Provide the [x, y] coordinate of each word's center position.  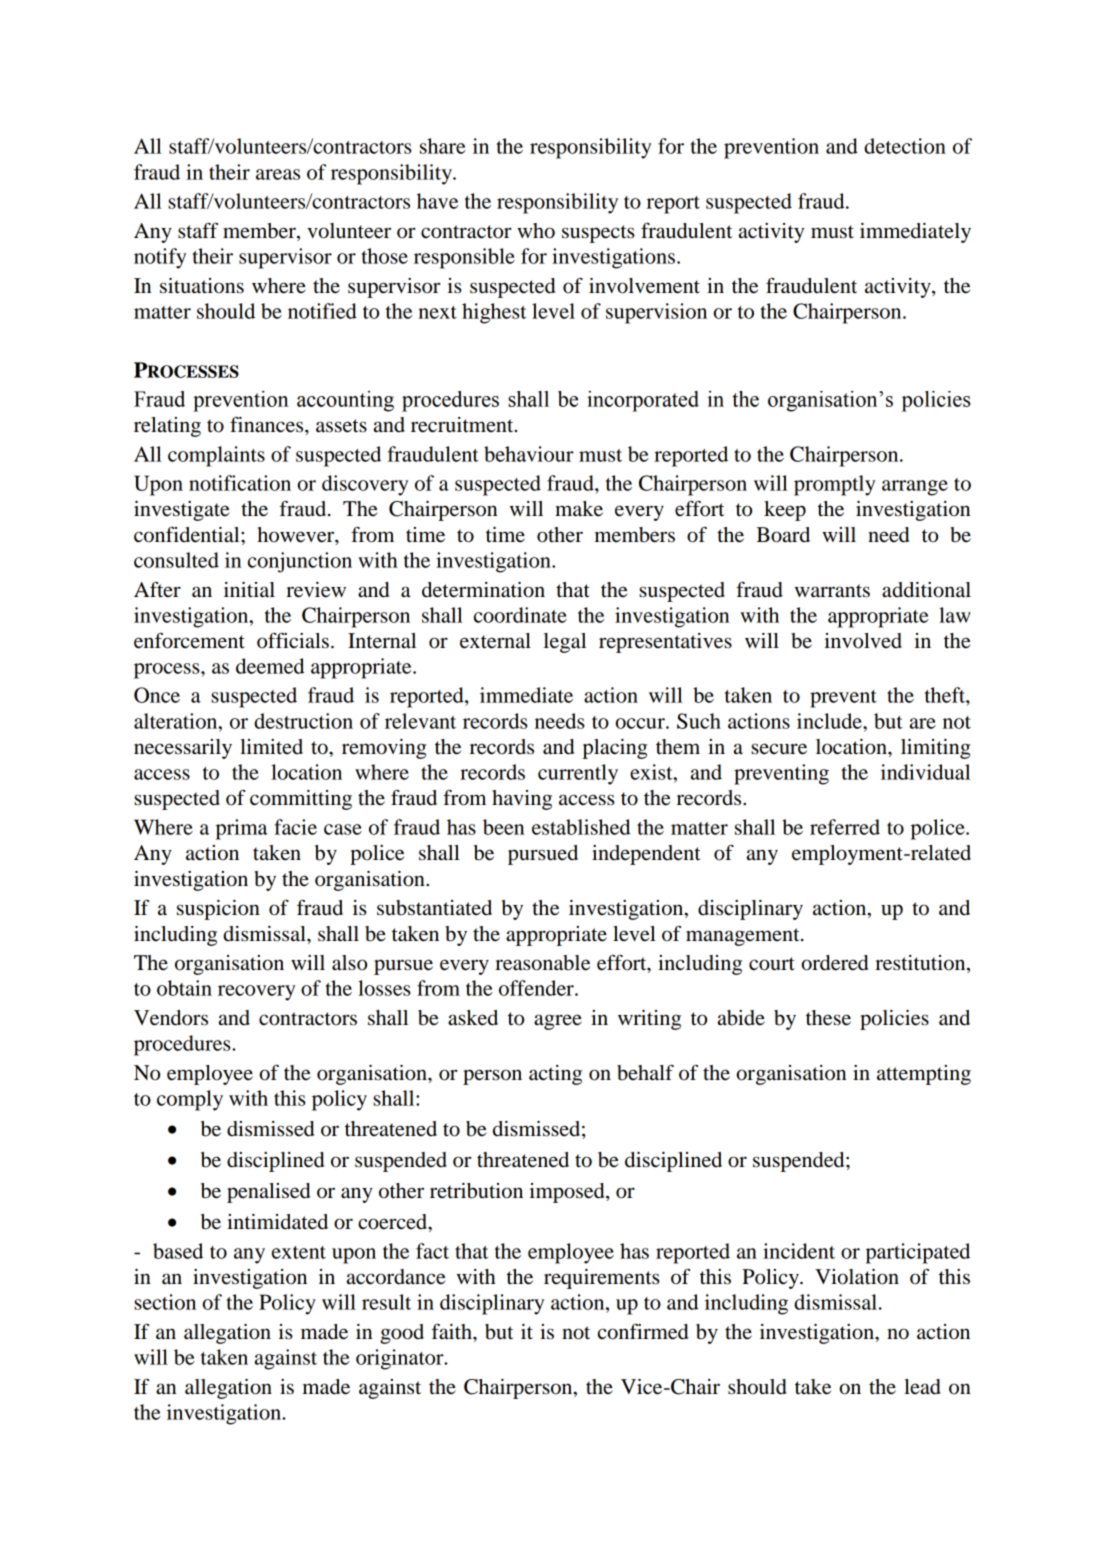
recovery [256, 993]
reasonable [542, 963]
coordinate [520, 615]
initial [249, 590]
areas [278, 174]
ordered [835, 963]
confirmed [643, 1331]
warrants [832, 591]
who [536, 231]
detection [905, 146]
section [165, 1302]
